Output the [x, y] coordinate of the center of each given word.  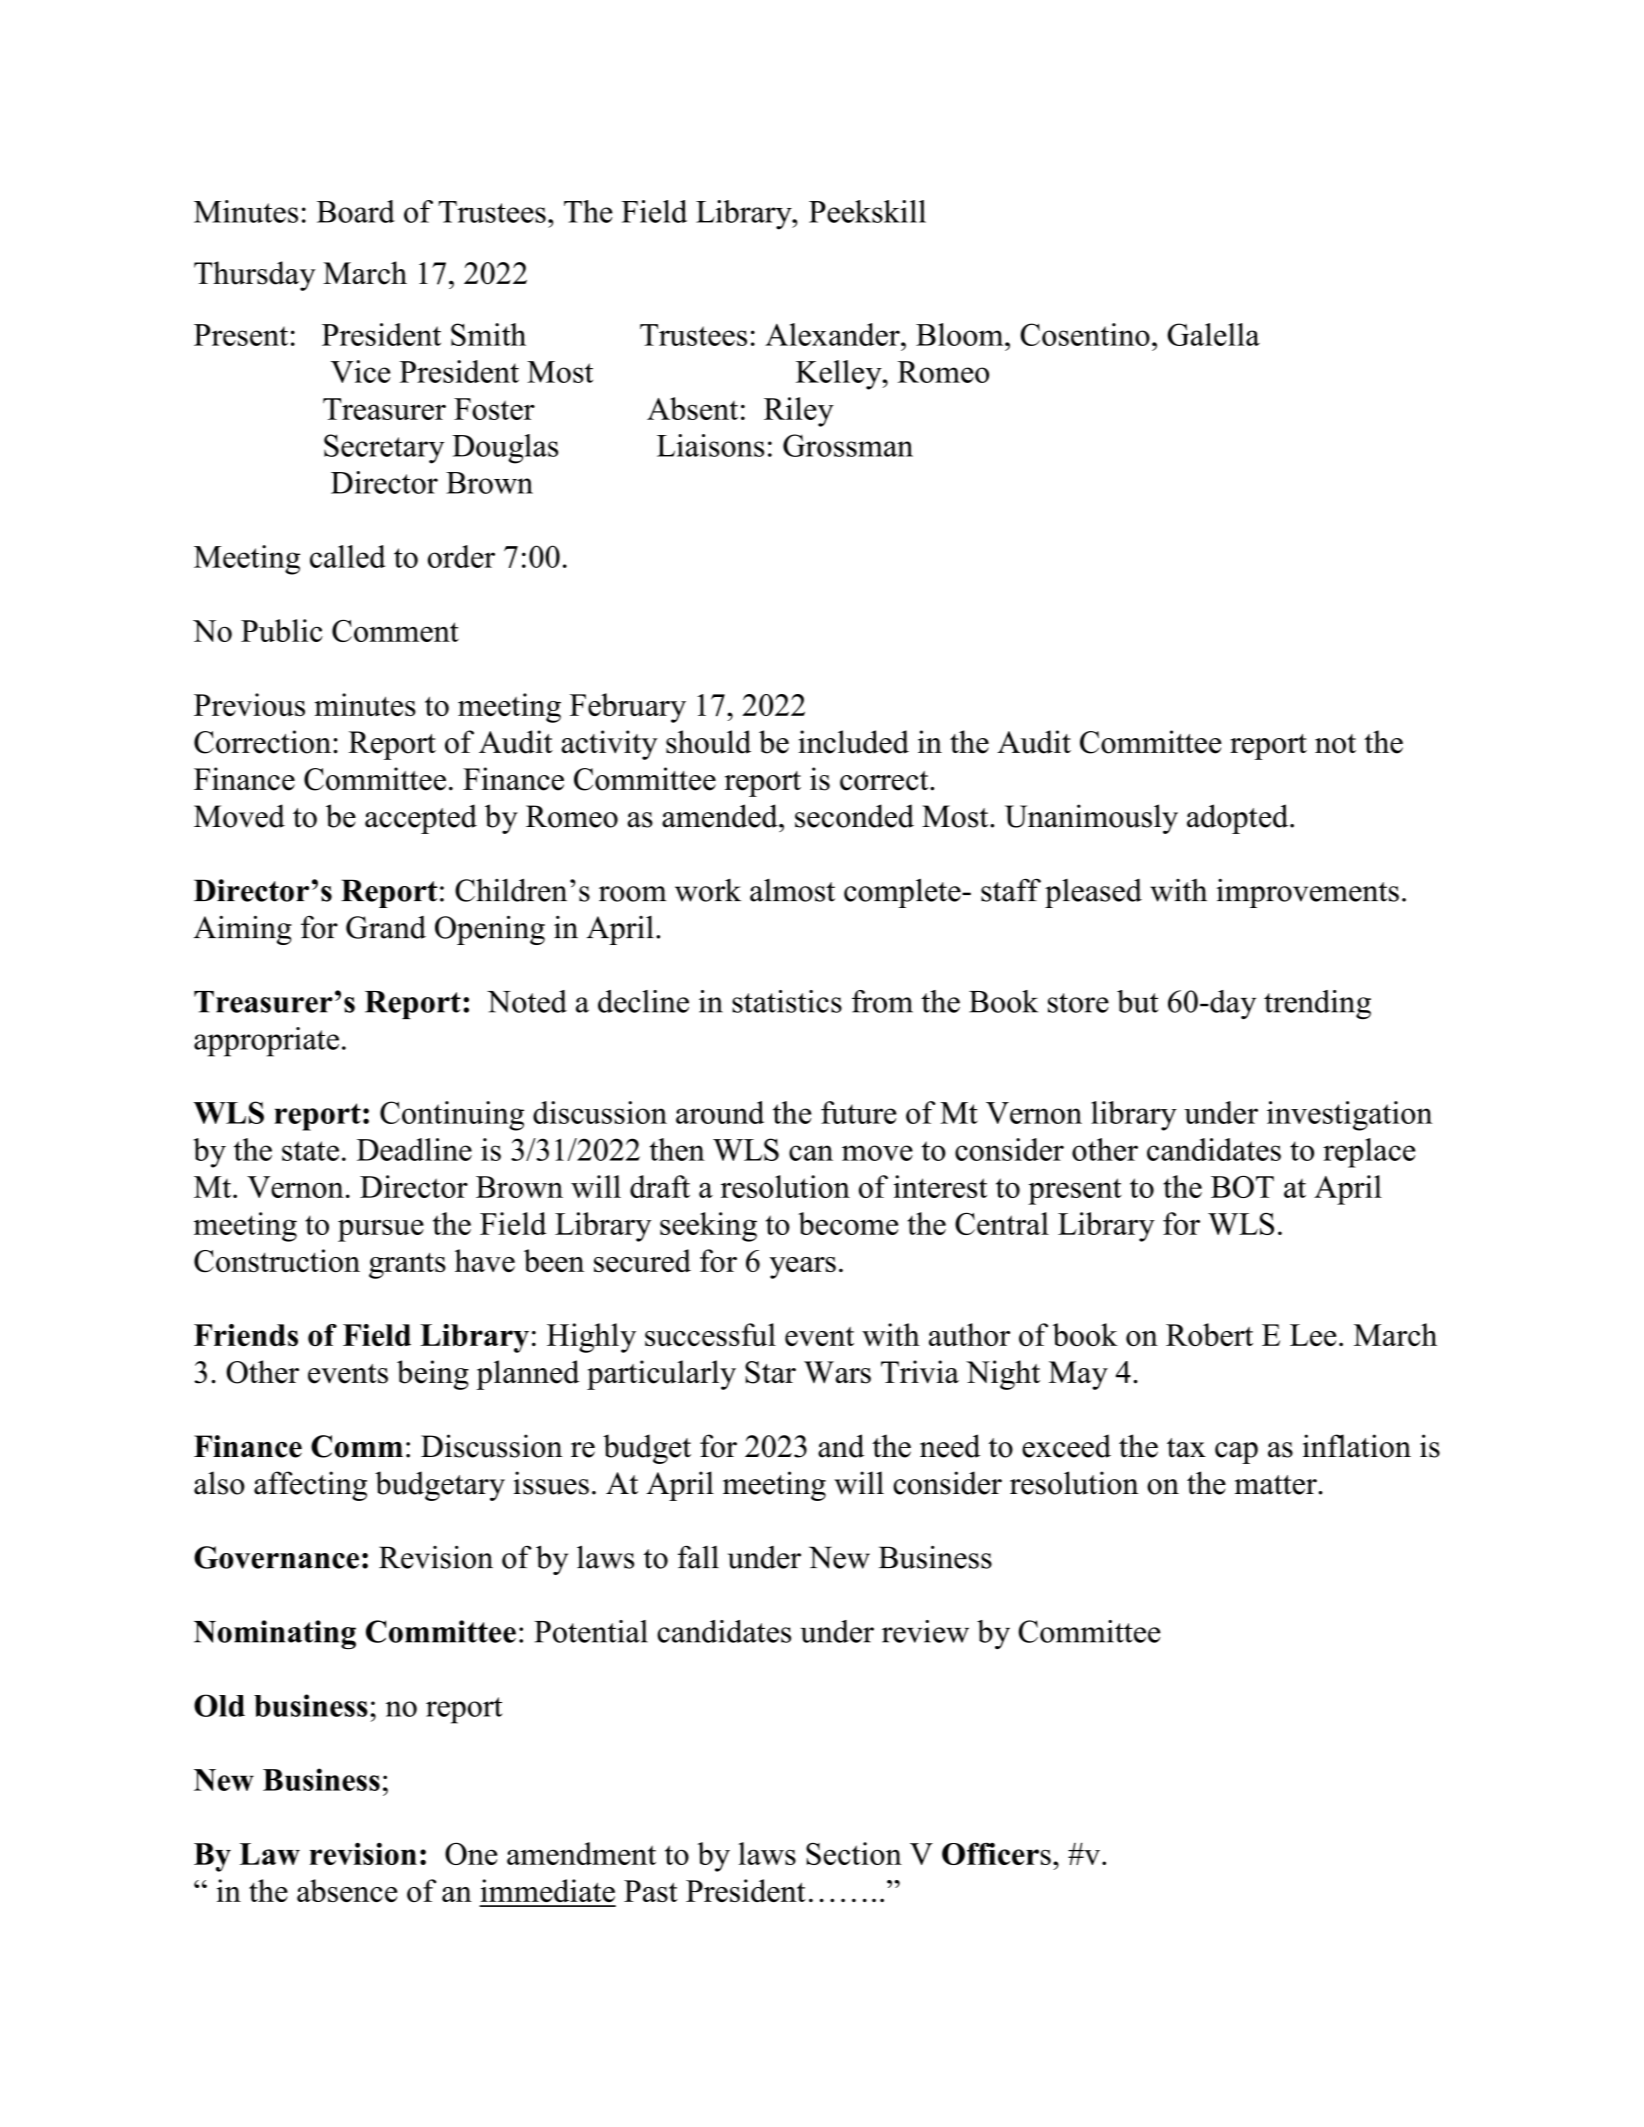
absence [347, 1890]
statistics [787, 1001]
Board [356, 211]
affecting [310, 1486]
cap [1236, 1453]
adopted [1239, 819]
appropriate [266, 1042]
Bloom [961, 334]
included [853, 742]
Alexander [833, 334]
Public [282, 630]
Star [770, 1372]
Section [854, 1853]
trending [1317, 1004]
